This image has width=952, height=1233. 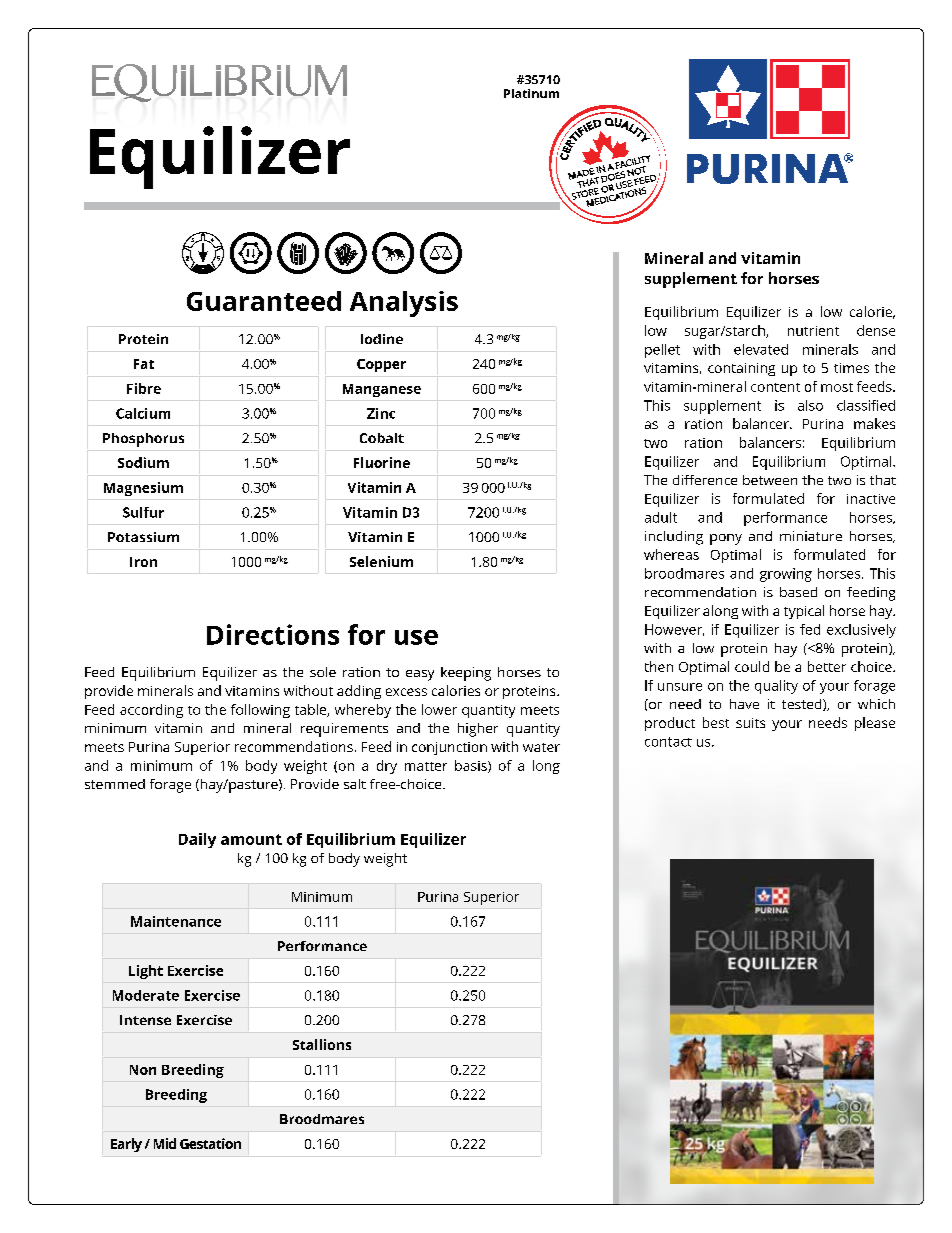 I want to click on Manganese, so click(x=382, y=390).
